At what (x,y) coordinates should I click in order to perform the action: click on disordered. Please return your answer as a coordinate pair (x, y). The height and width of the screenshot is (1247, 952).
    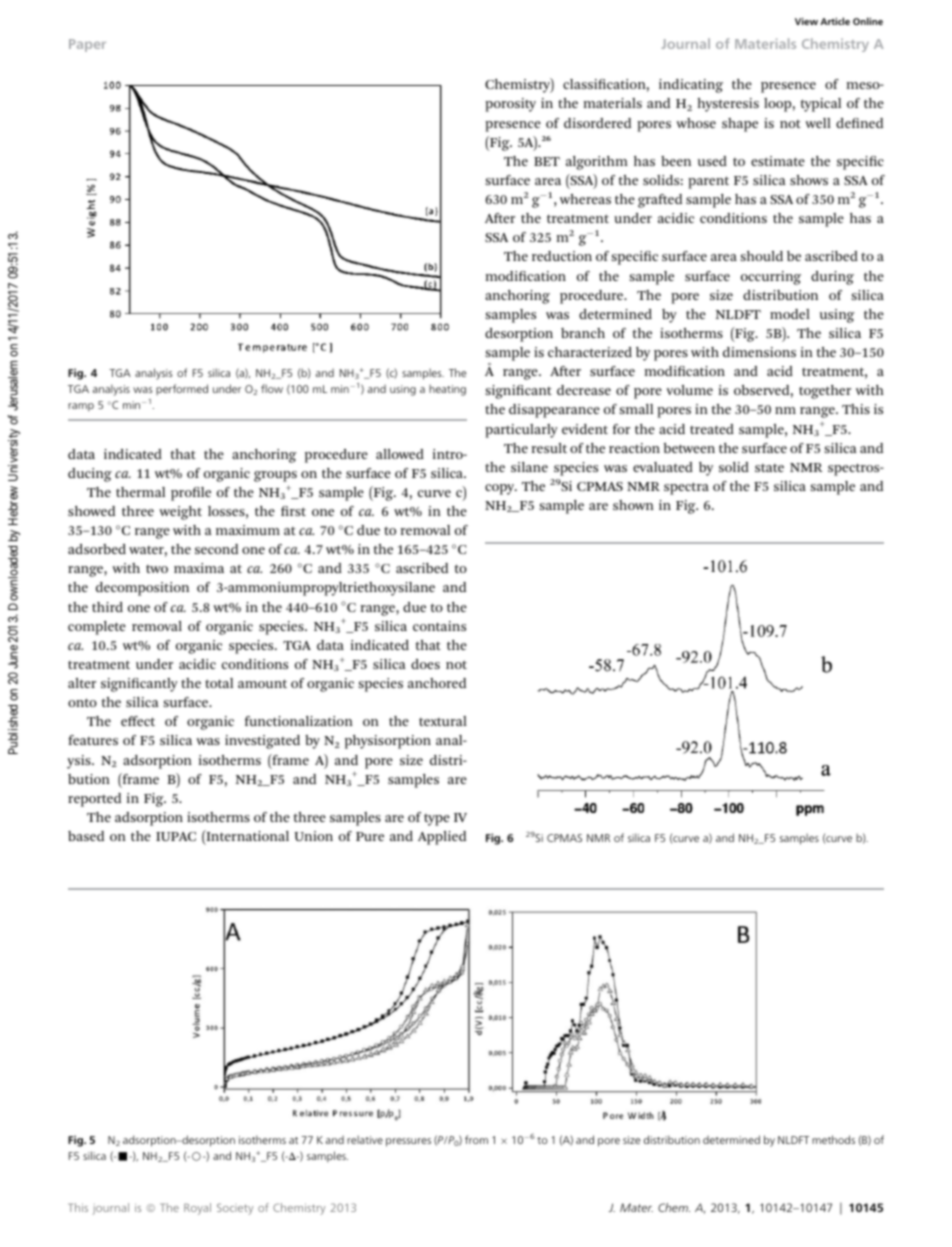
    Looking at the image, I should click on (597, 123).
